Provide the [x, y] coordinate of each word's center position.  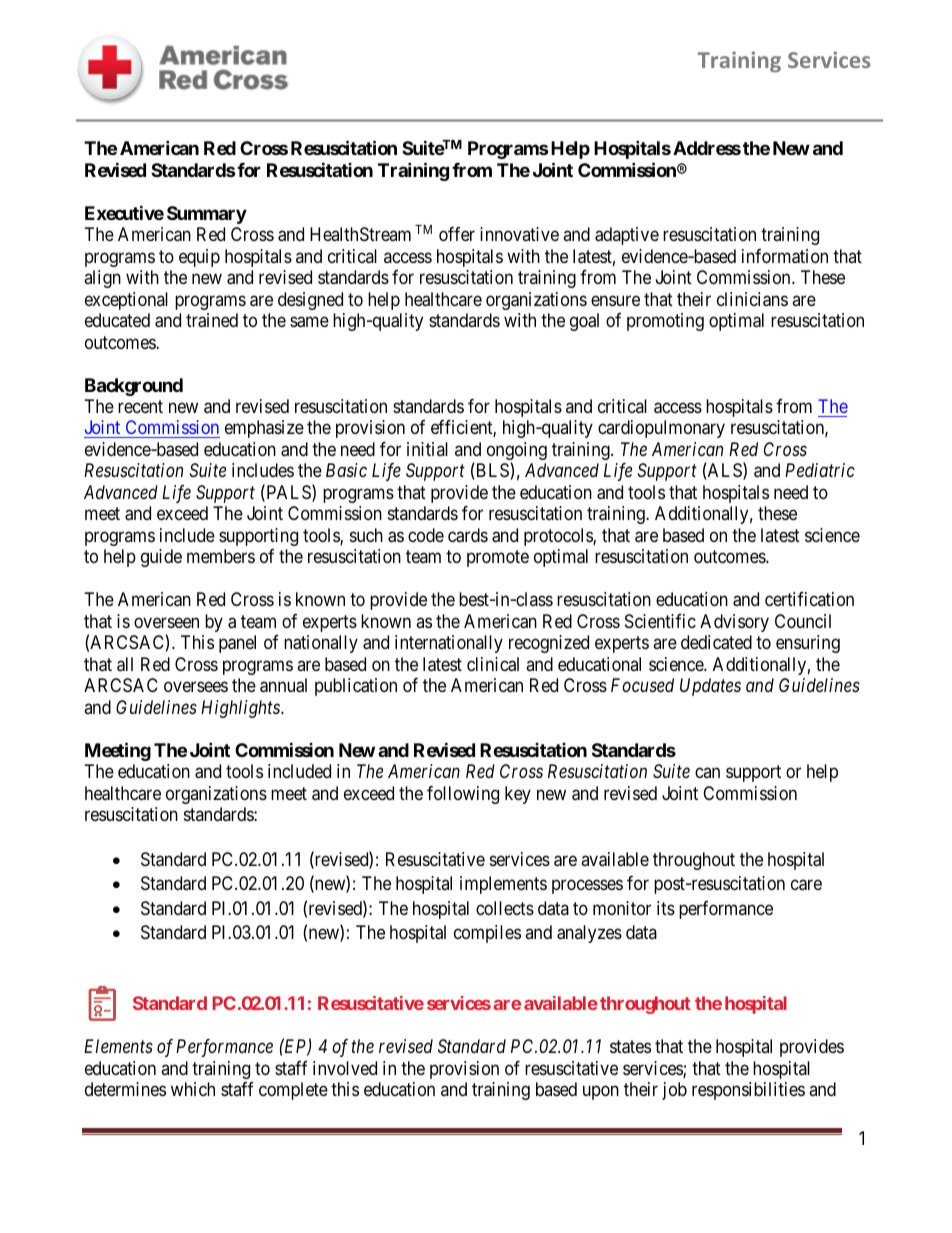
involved [345, 1068]
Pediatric [820, 470]
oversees [196, 687]
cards [468, 535]
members [221, 556]
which [193, 1089]
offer [457, 234]
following [463, 795]
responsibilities [748, 1091]
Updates [710, 687]
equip [199, 258]
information [785, 256]
